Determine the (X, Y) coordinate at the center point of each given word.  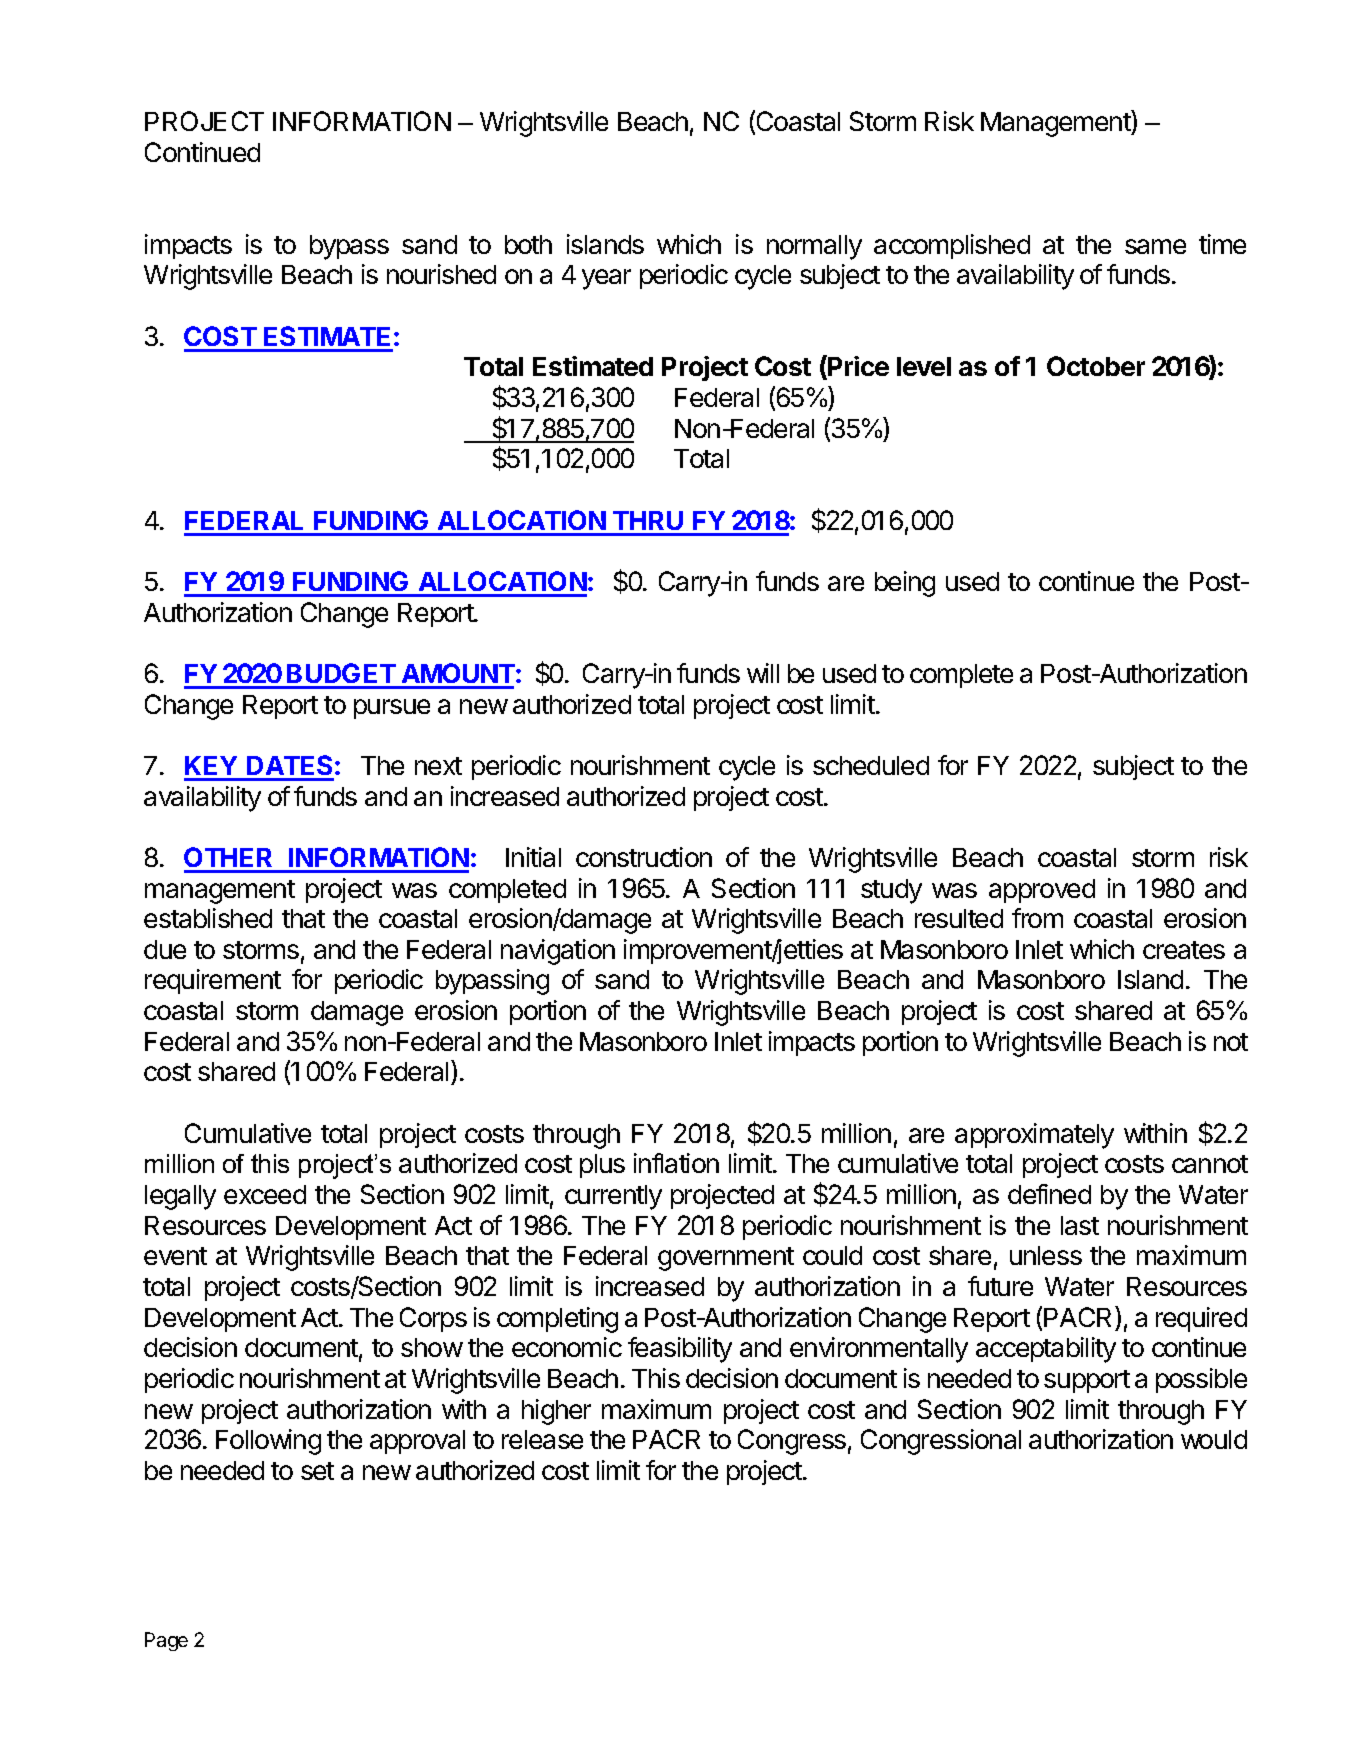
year (606, 279)
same (1155, 246)
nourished (441, 274)
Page (166, 1641)
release (542, 1439)
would (1214, 1439)
